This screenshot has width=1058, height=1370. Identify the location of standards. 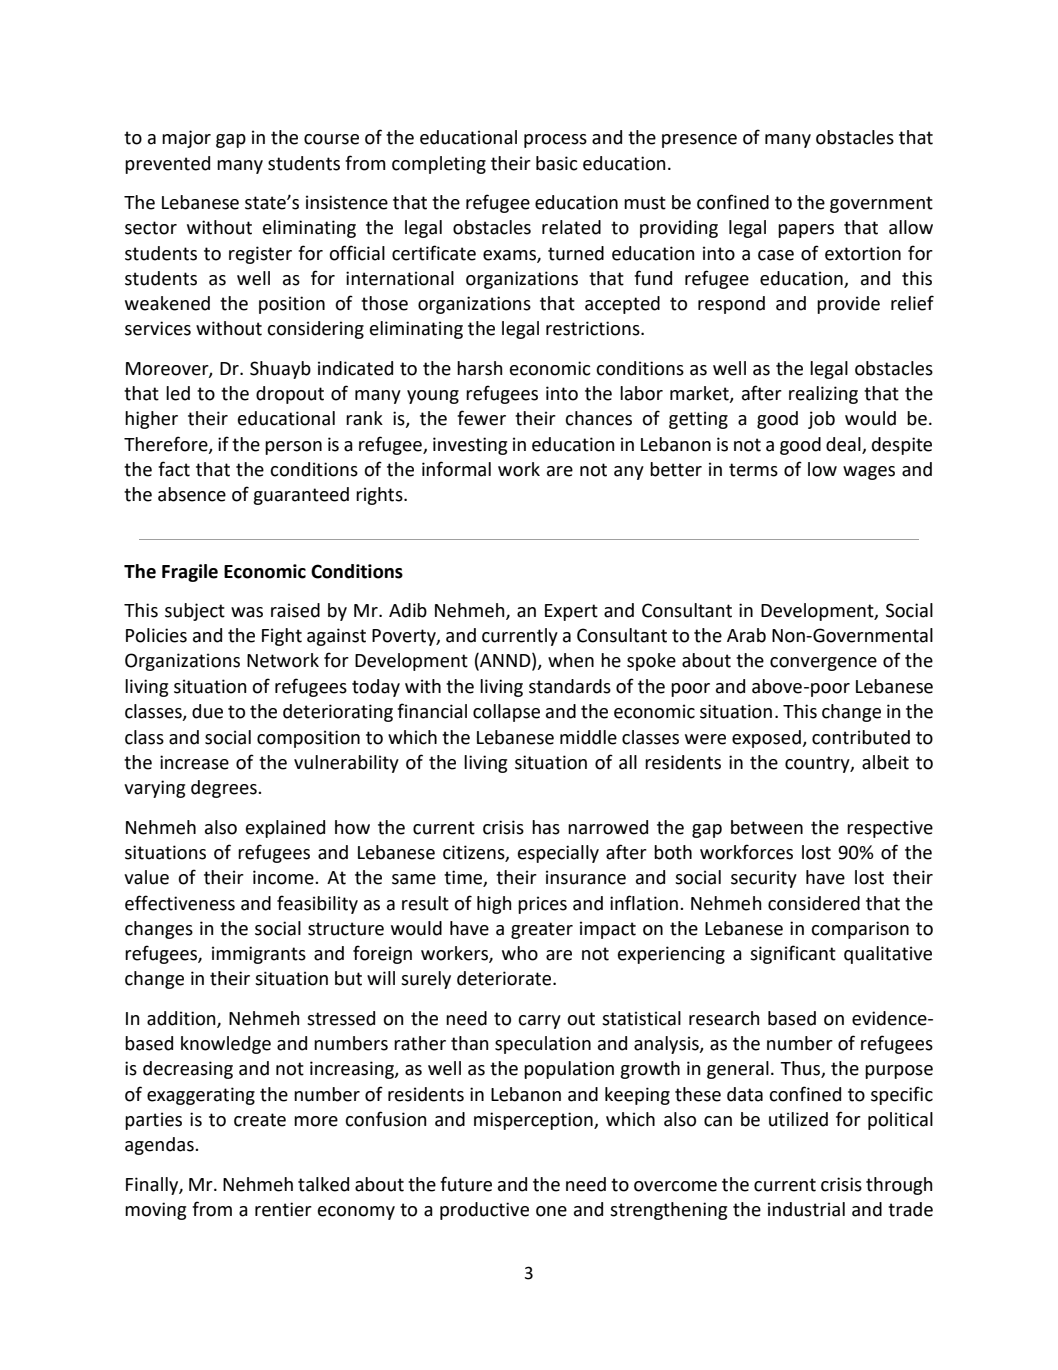
(570, 686).
